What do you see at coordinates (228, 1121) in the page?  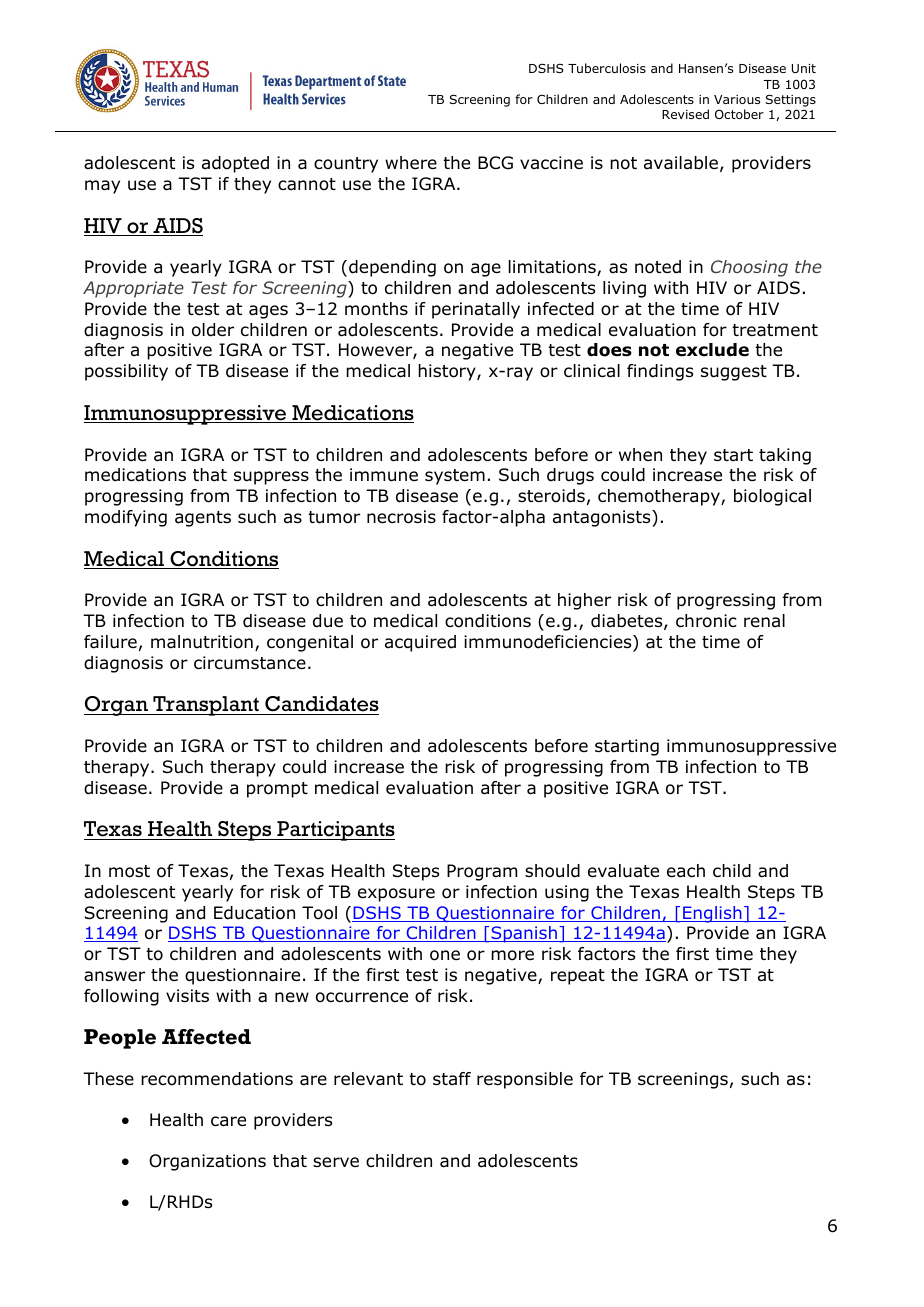 I see `care` at bounding box center [228, 1121].
